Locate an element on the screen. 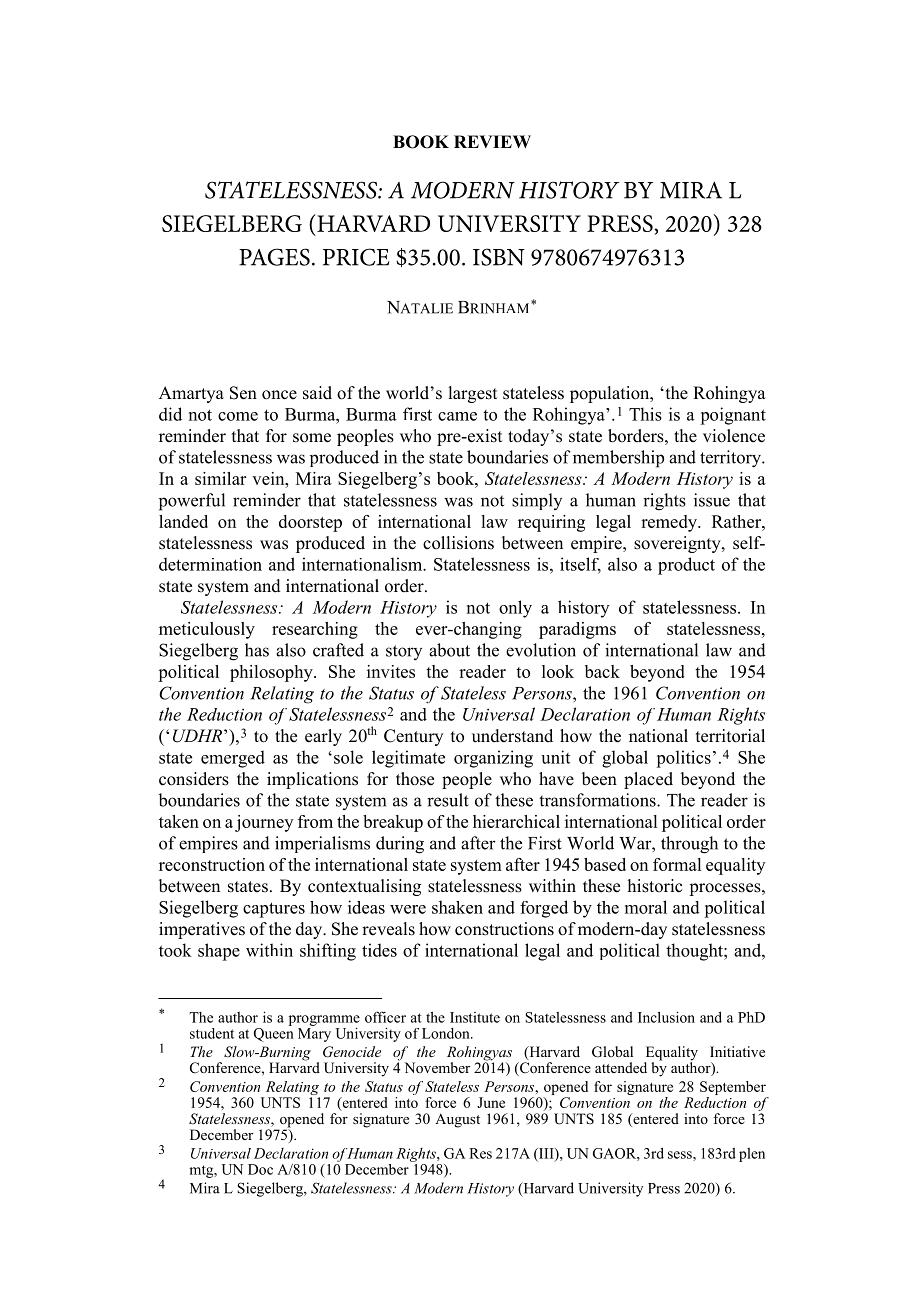  has is located at coordinates (257, 650).
